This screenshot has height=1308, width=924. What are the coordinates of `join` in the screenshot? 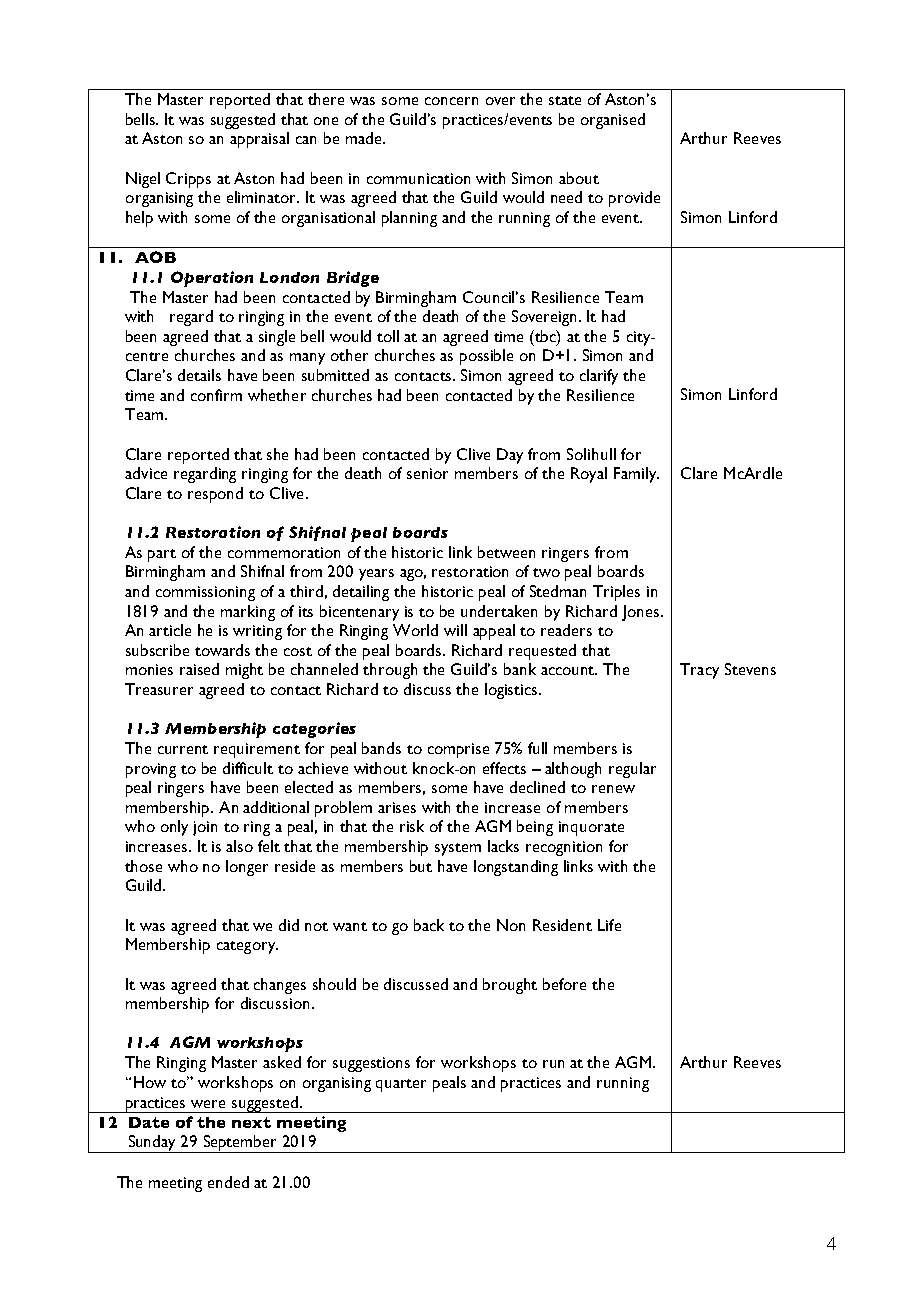 It's located at (205, 828).
